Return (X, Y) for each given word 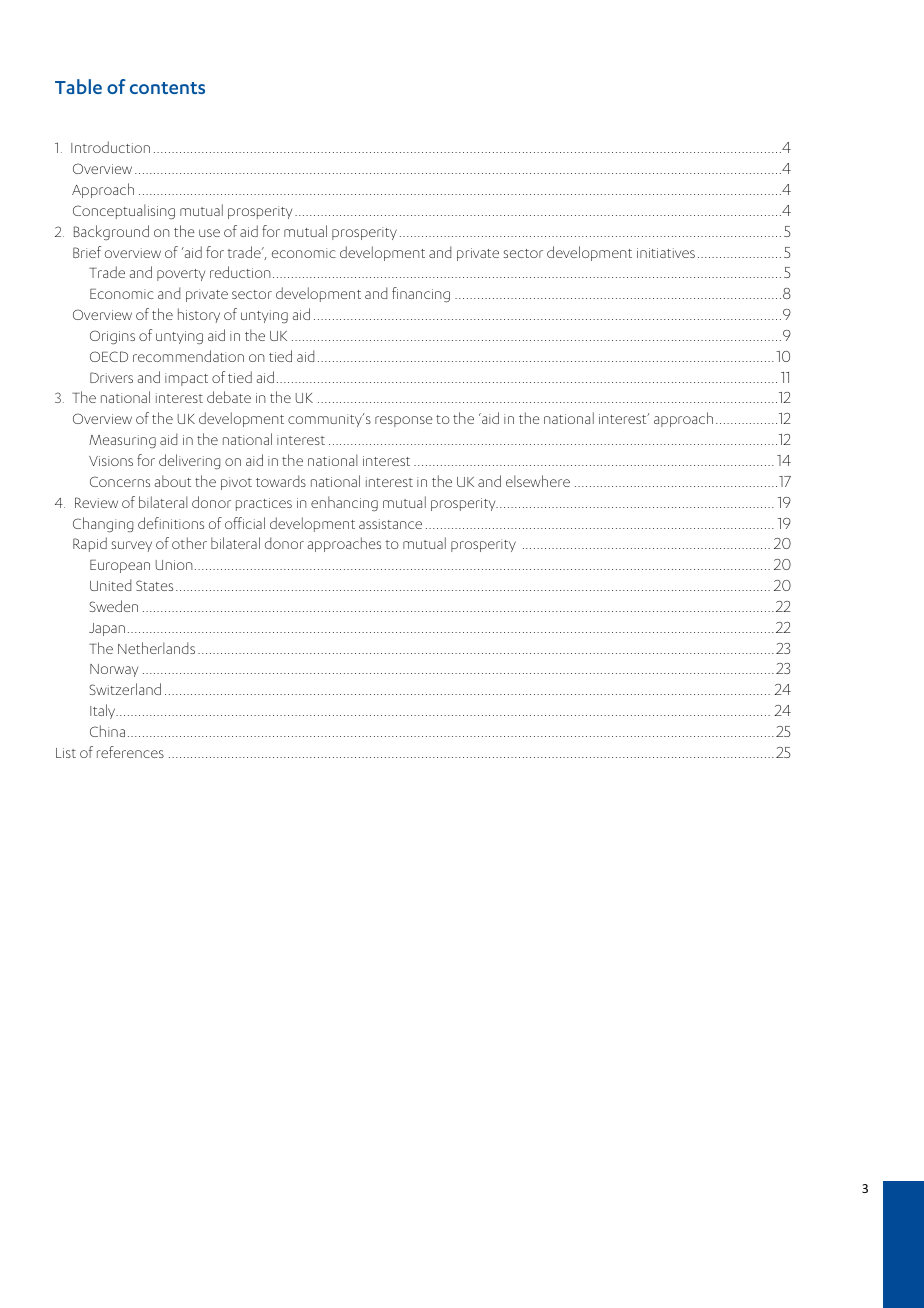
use (209, 233)
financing (421, 295)
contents (167, 88)
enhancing (344, 503)
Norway (114, 670)
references (130, 752)
